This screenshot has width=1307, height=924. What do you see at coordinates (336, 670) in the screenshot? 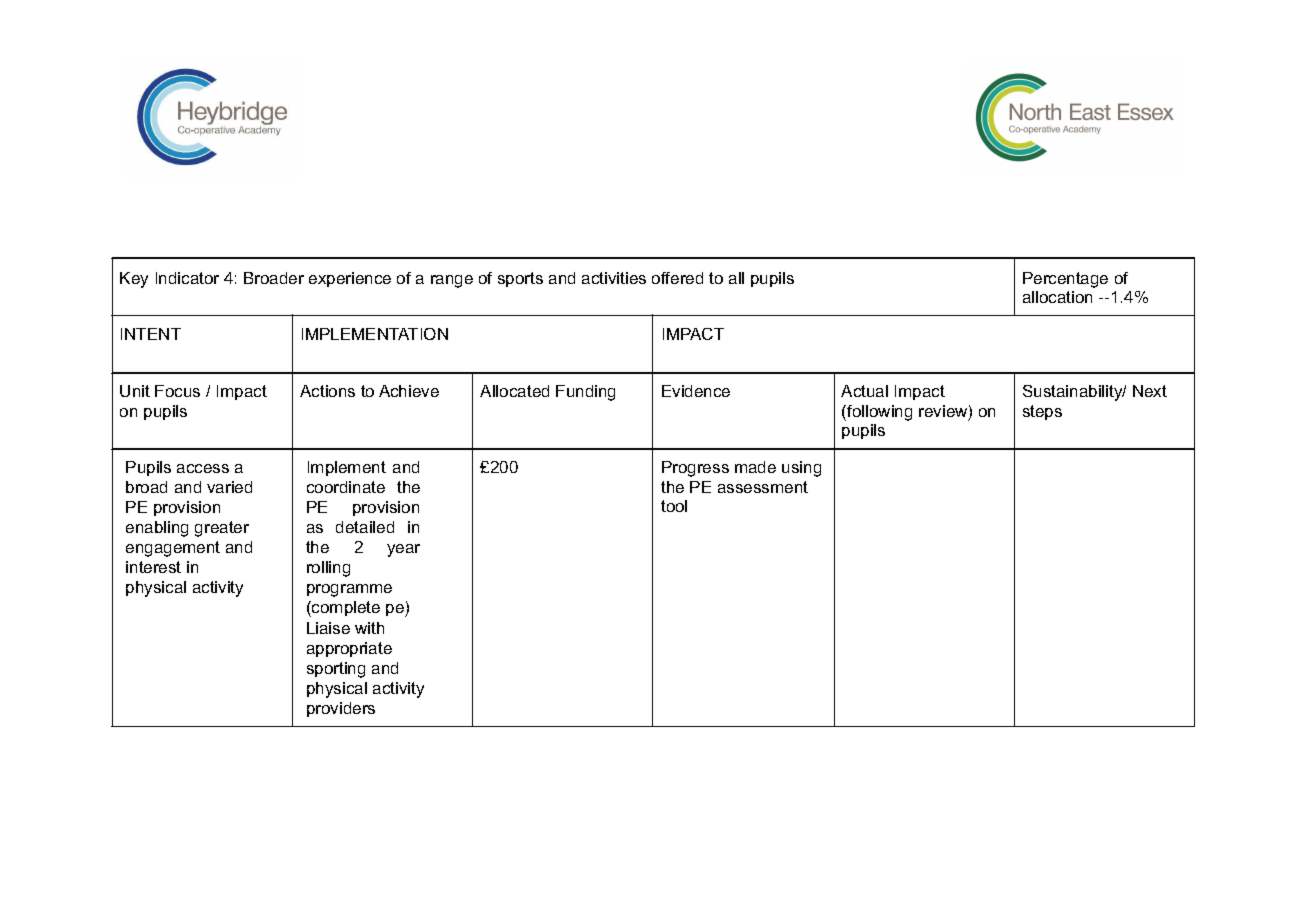
I see `sporting` at bounding box center [336, 670].
